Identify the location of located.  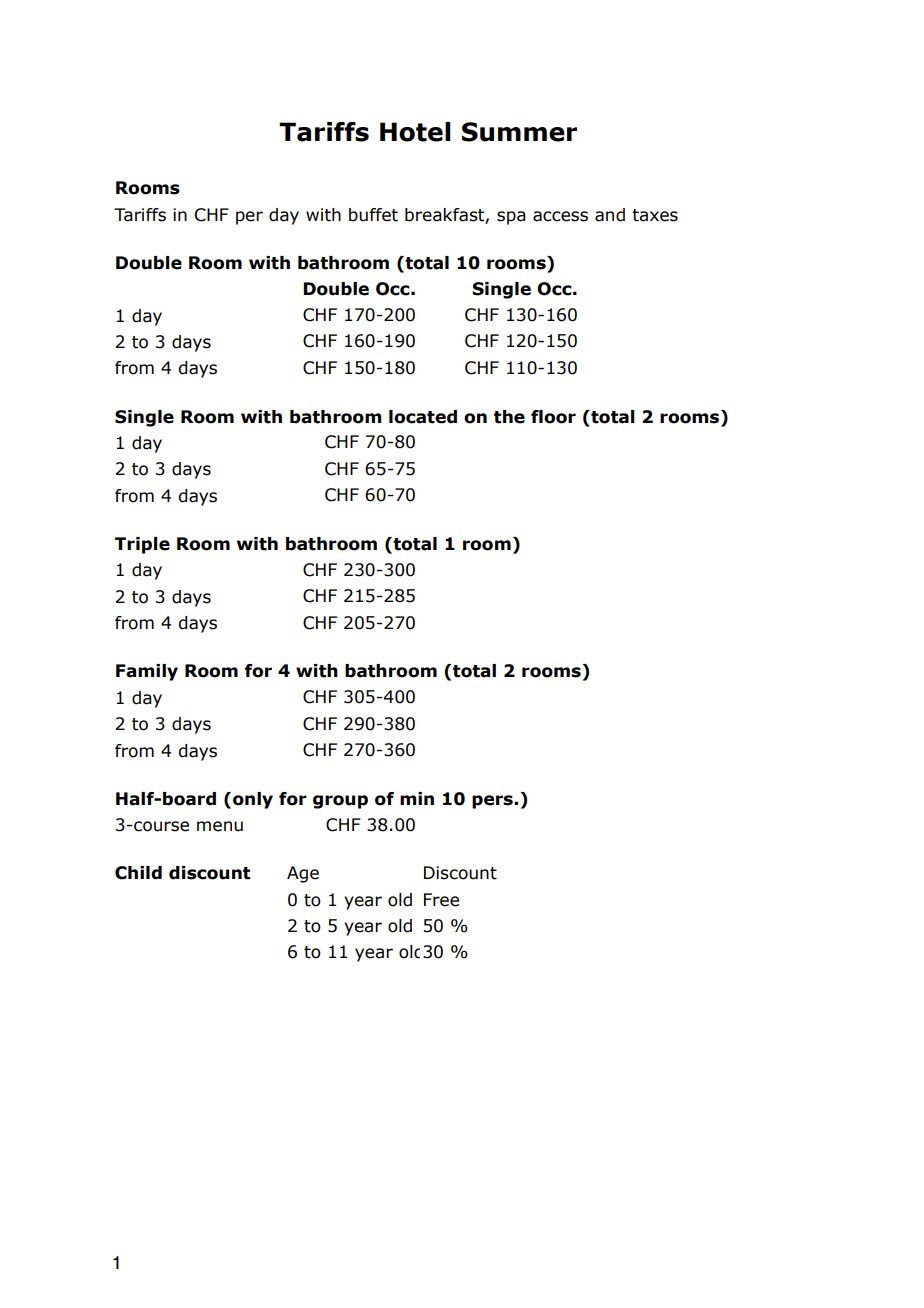
(423, 417).
